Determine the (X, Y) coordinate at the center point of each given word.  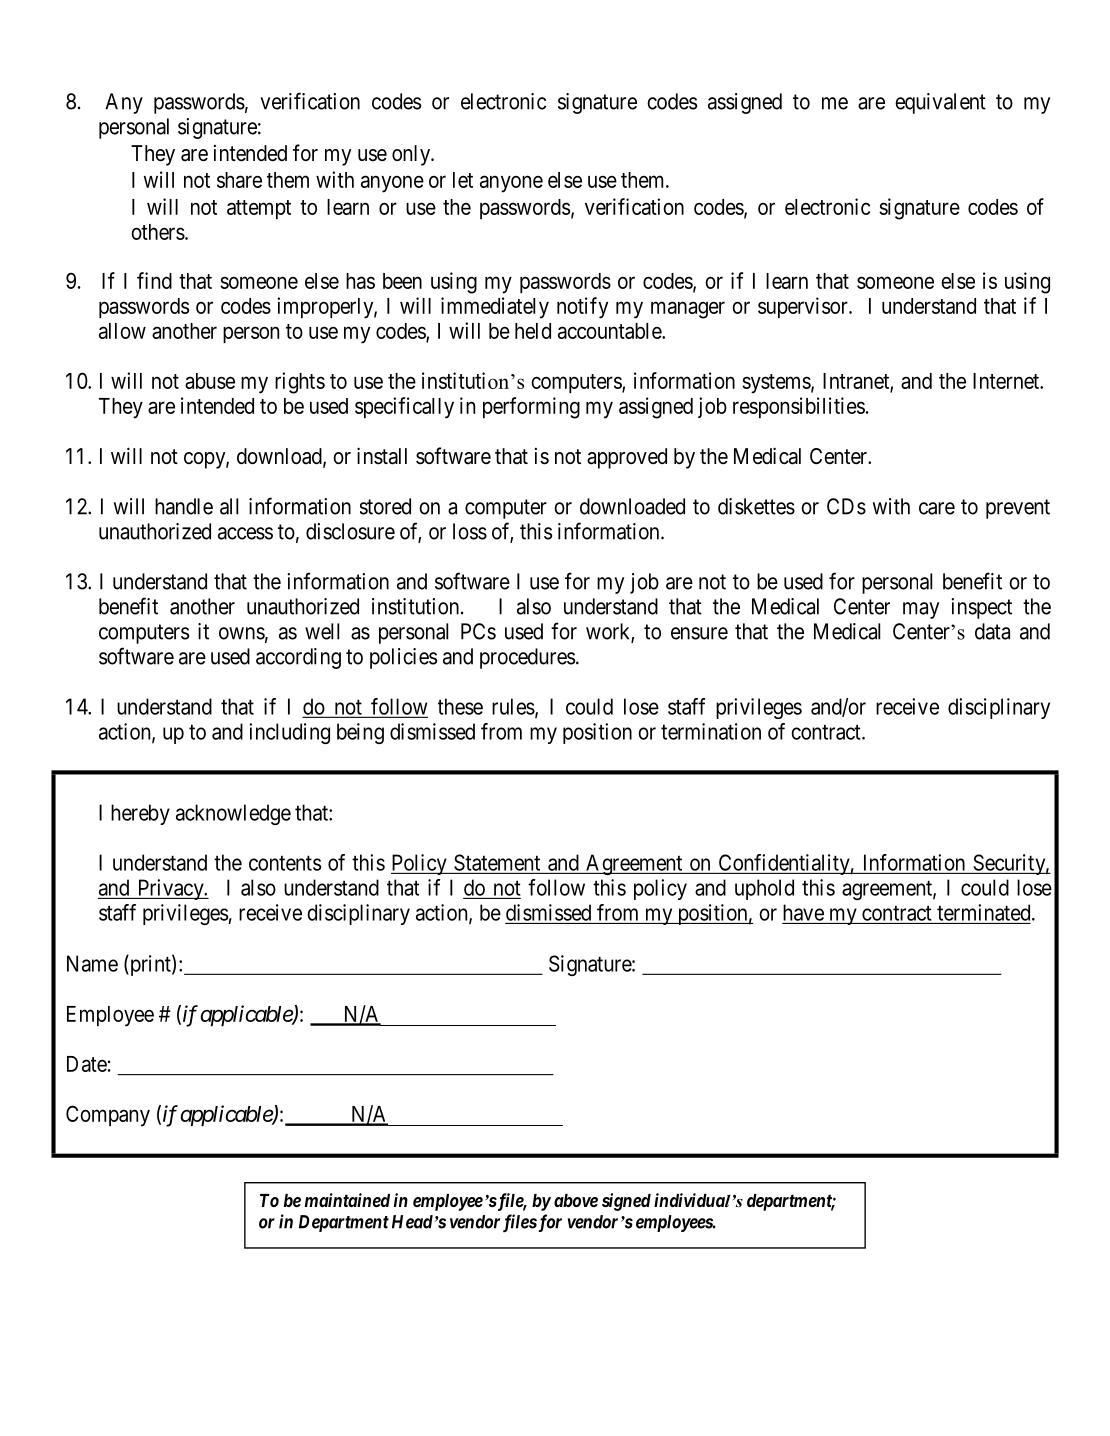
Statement (497, 862)
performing (531, 408)
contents (285, 863)
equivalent (940, 103)
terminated (985, 912)
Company (108, 1116)
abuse (210, 381)
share (239, 180)
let (463, 180)
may (921, 610)
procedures (527, 658)
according (298, 658)
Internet (1007, 381)
